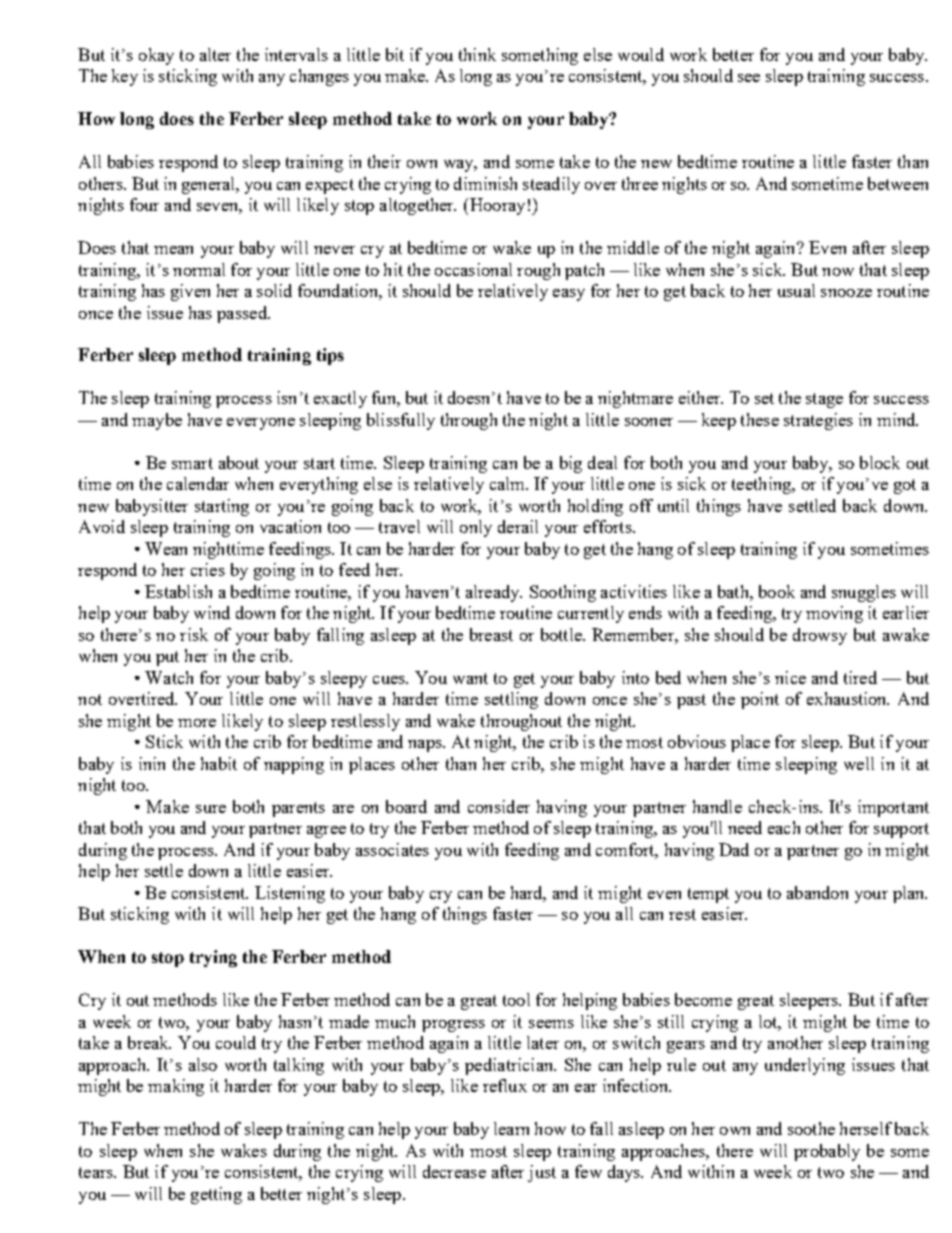 The image size is (952, 1233). Describe the element at coordinates (477, 54) in the image. I see `think` at that location.
